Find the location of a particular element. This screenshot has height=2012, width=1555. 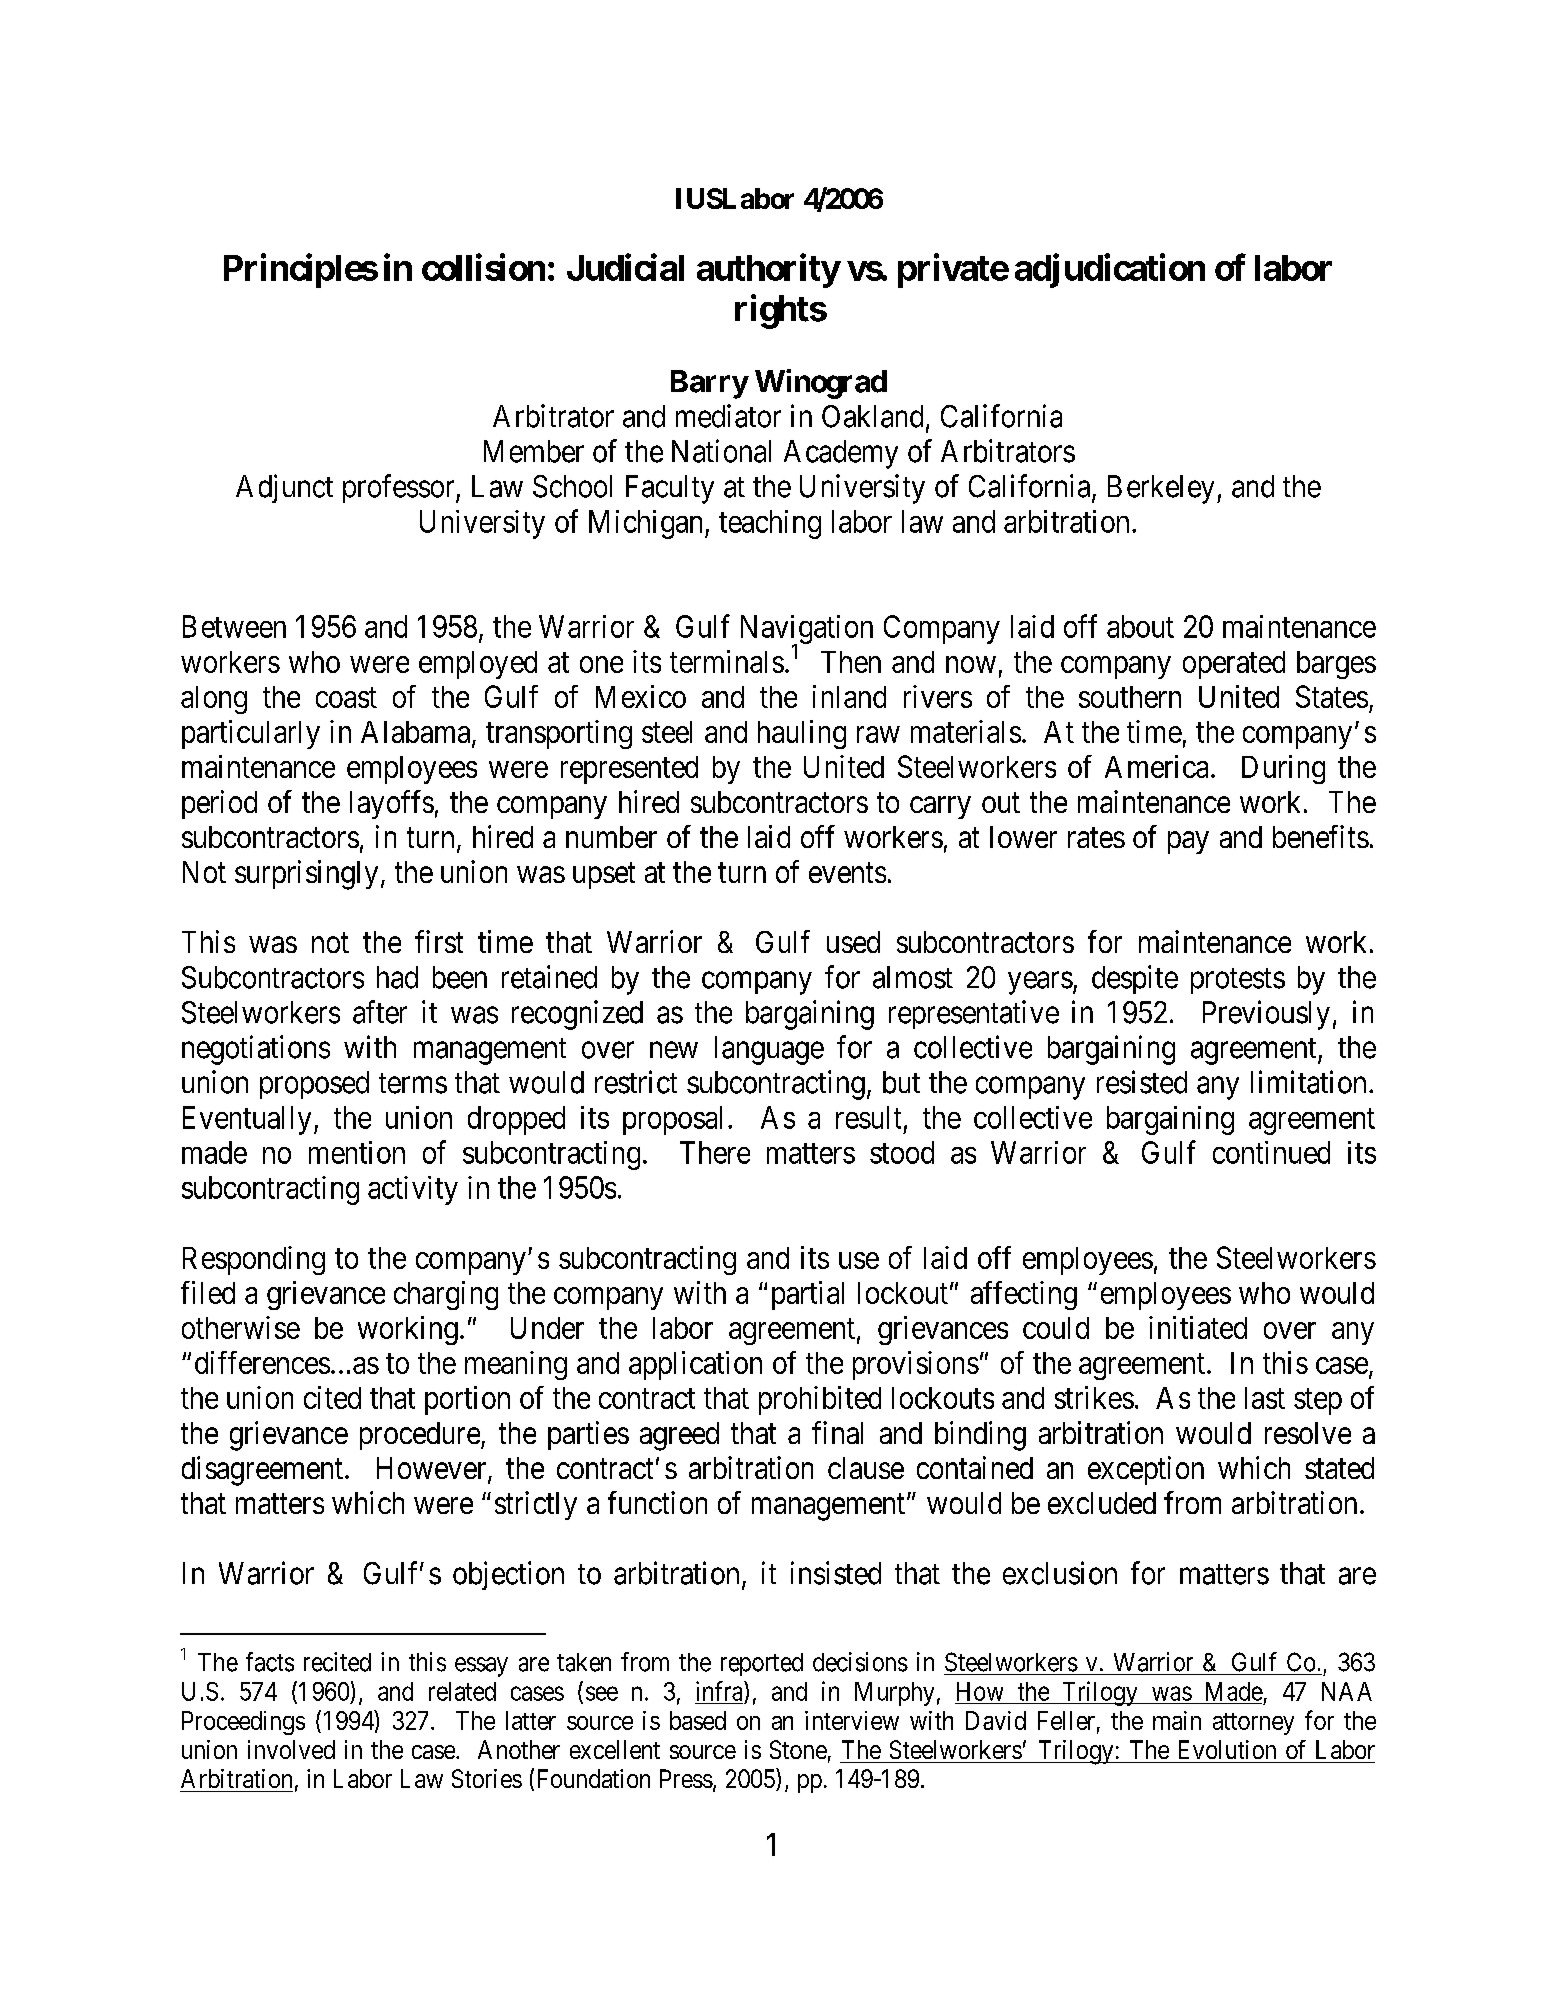

initiated is located at coordinates (1198, 1327).
